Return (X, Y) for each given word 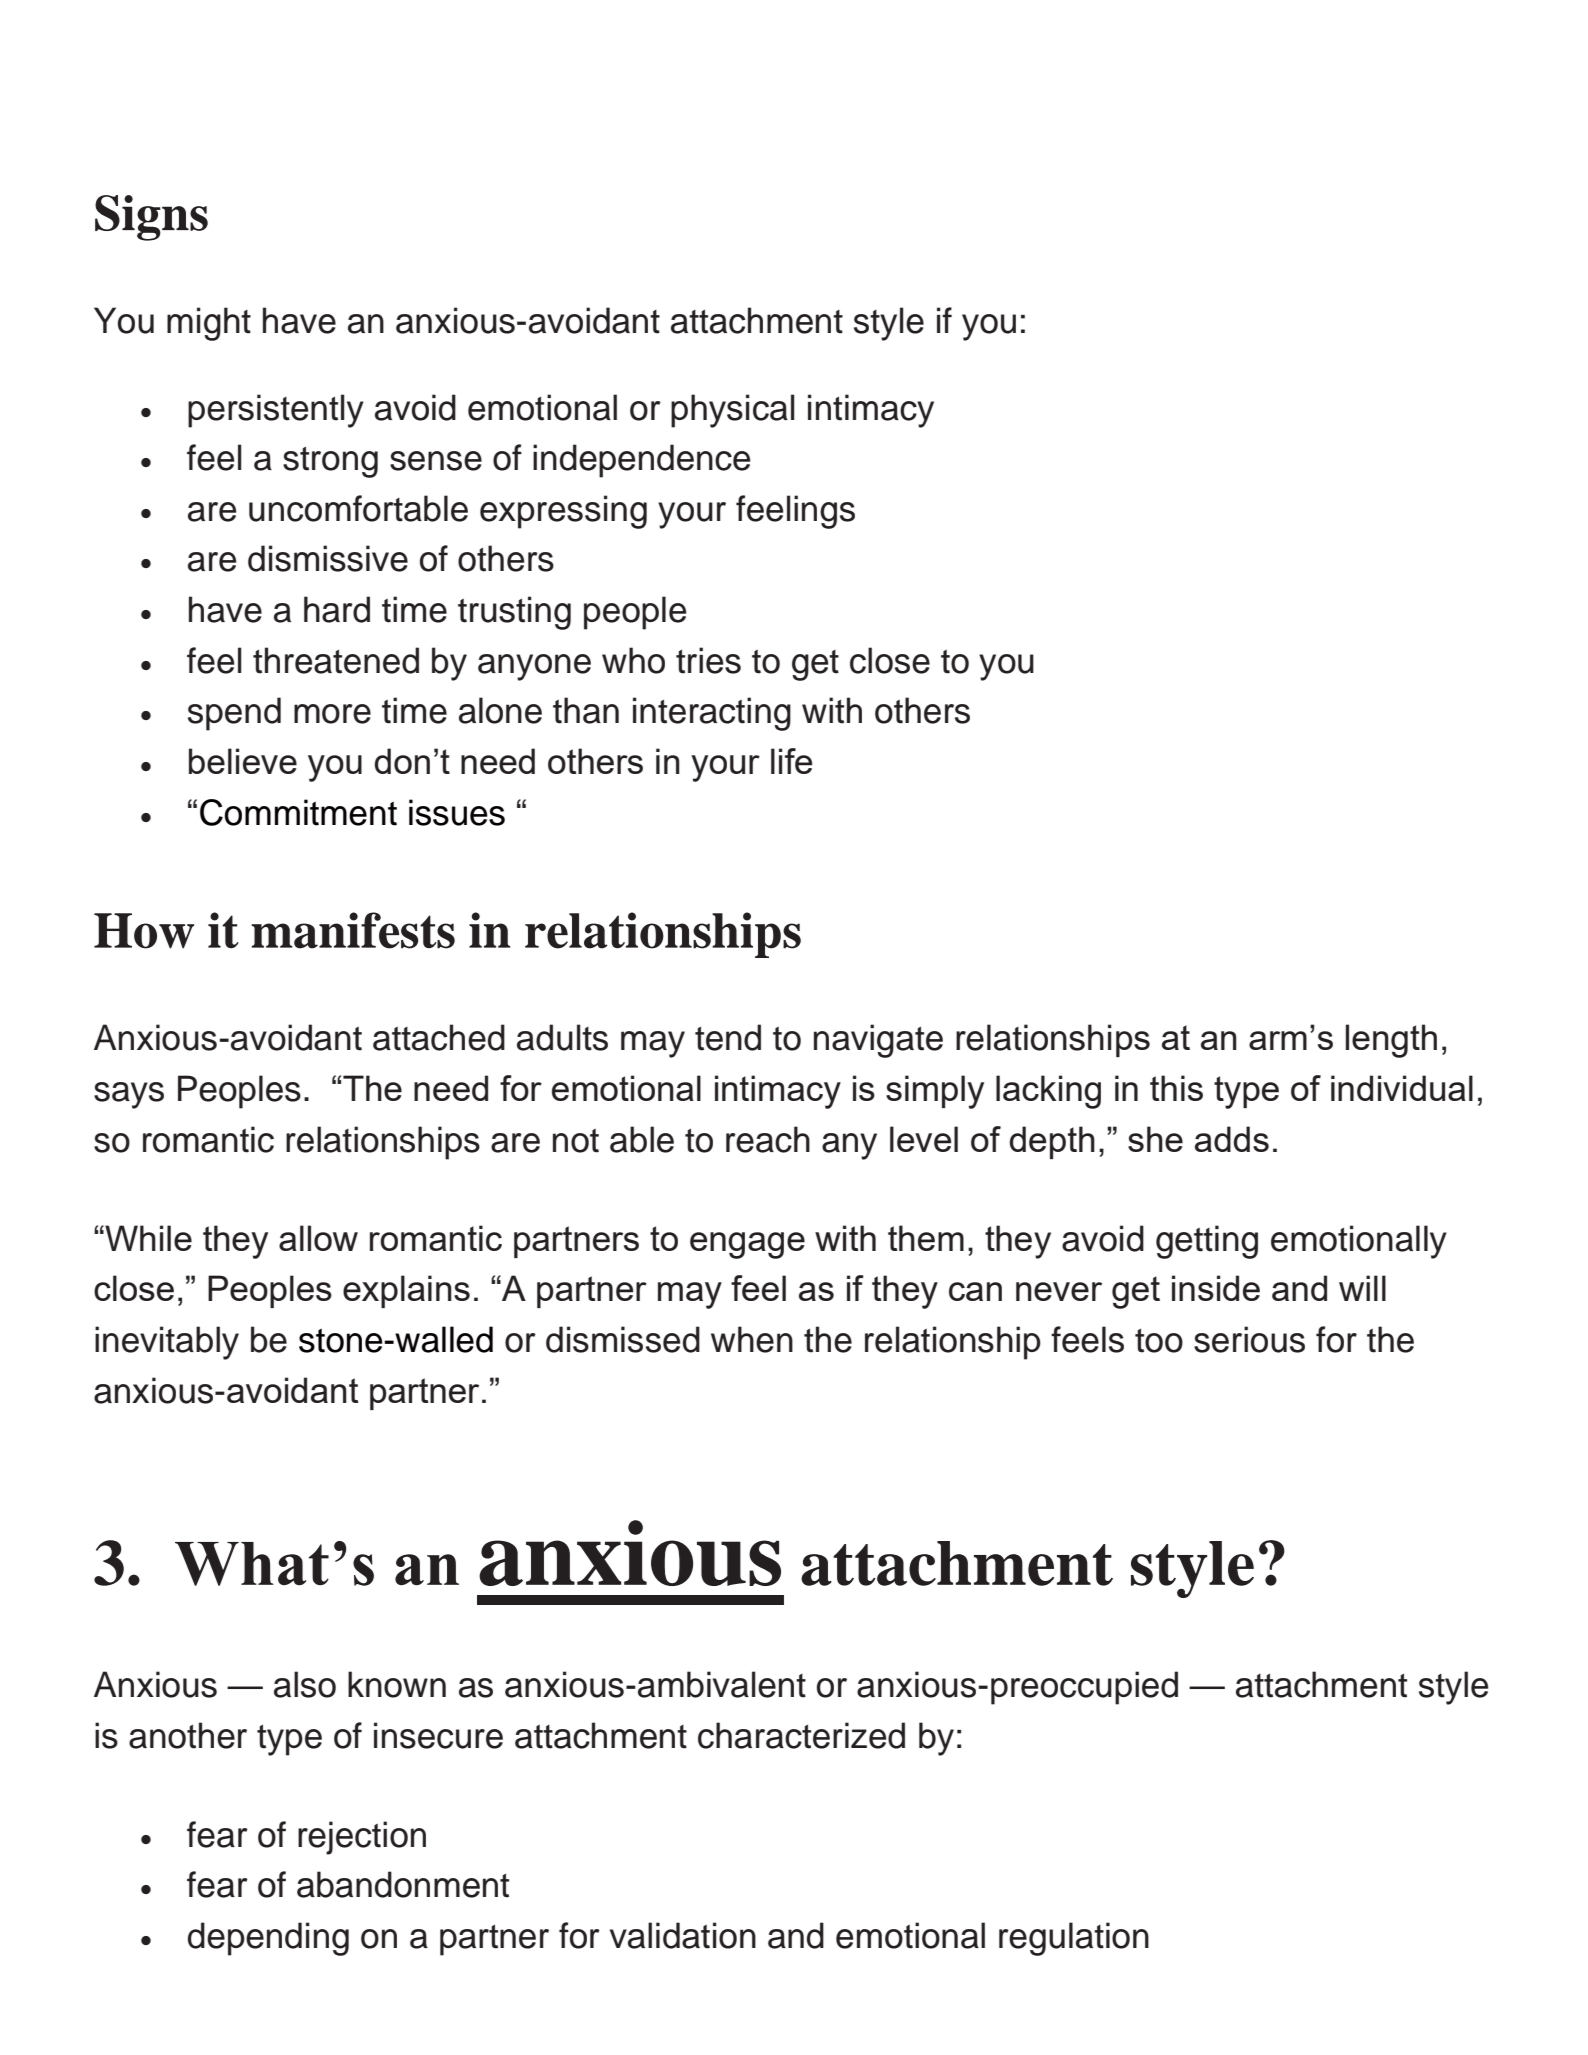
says (129, 1095)
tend (728, 1037)
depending (268, 1939)
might (209, 324)
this (1176, 1088)
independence (642, 461)
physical (733, 411)
